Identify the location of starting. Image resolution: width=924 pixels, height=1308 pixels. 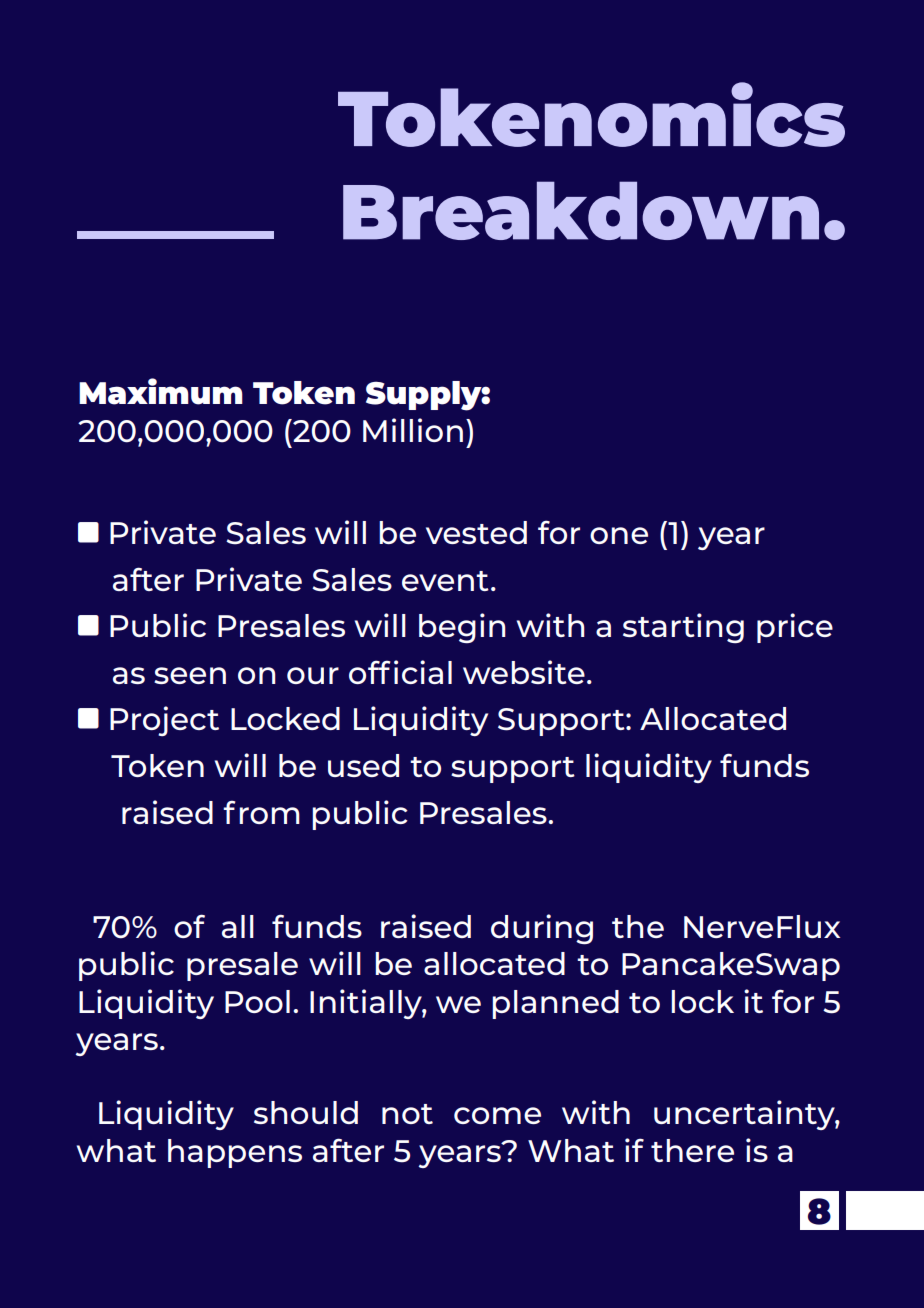
(683, 628).
